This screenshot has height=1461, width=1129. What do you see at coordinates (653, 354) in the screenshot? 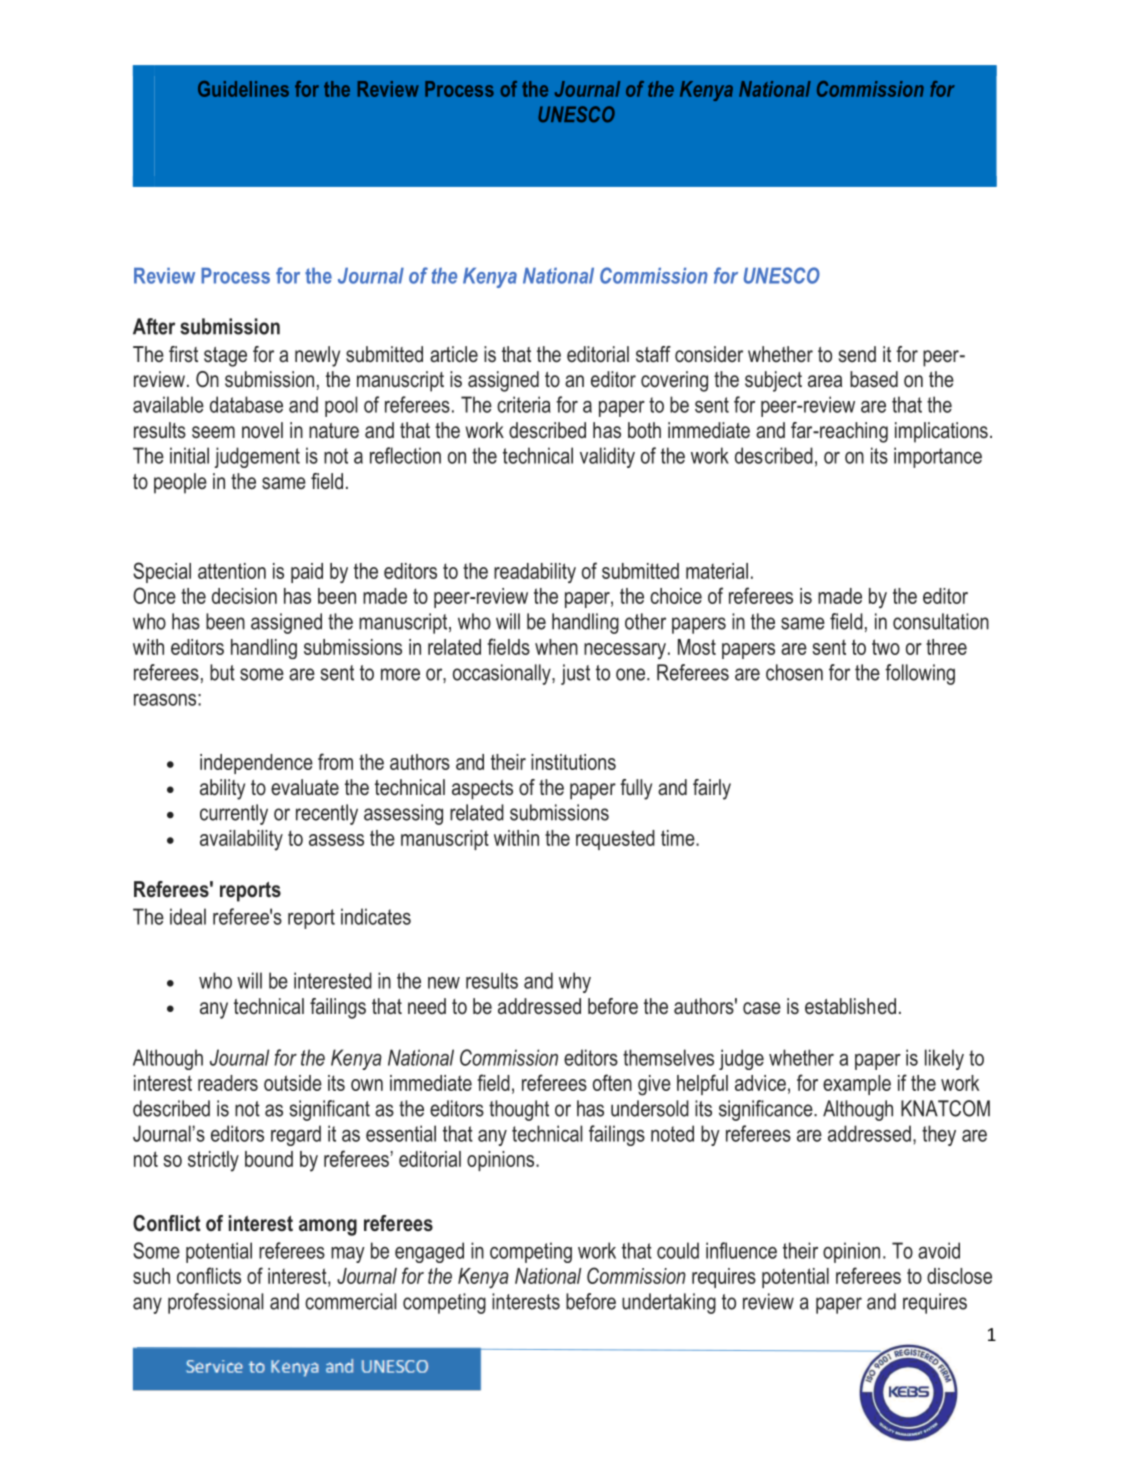
I see `staff` at bounding box center [653, 354].
